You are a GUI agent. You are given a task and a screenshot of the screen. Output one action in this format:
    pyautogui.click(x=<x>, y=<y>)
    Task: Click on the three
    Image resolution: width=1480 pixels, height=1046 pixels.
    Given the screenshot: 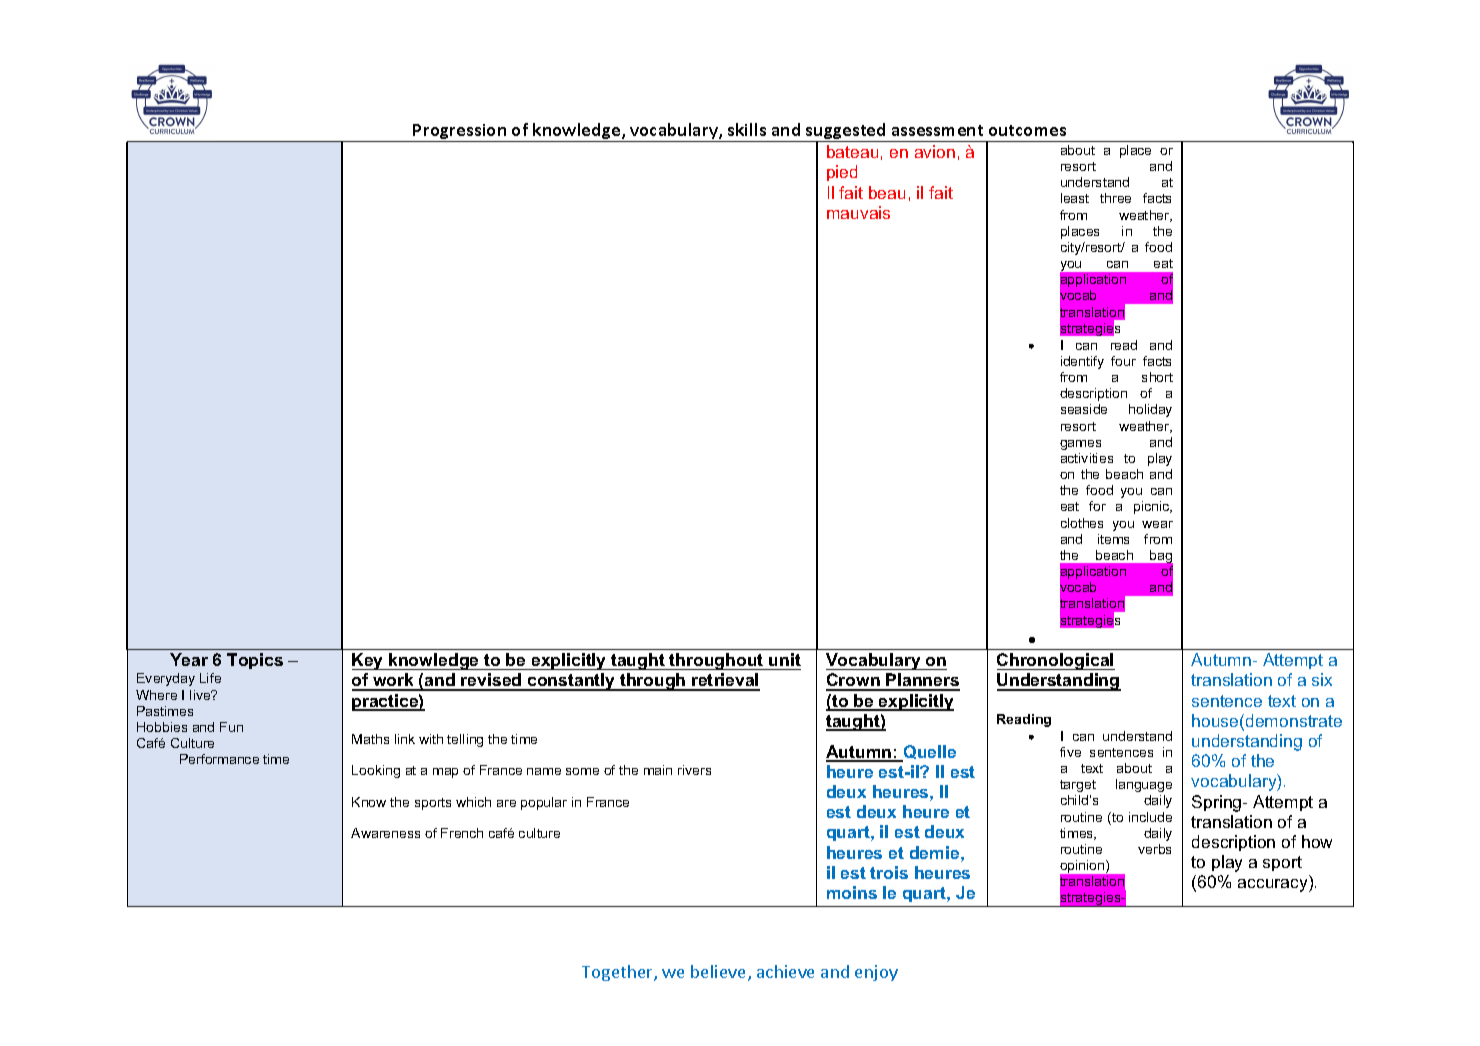 What is the action you would take?
    pyautogui.click(x=1115, y=198)
